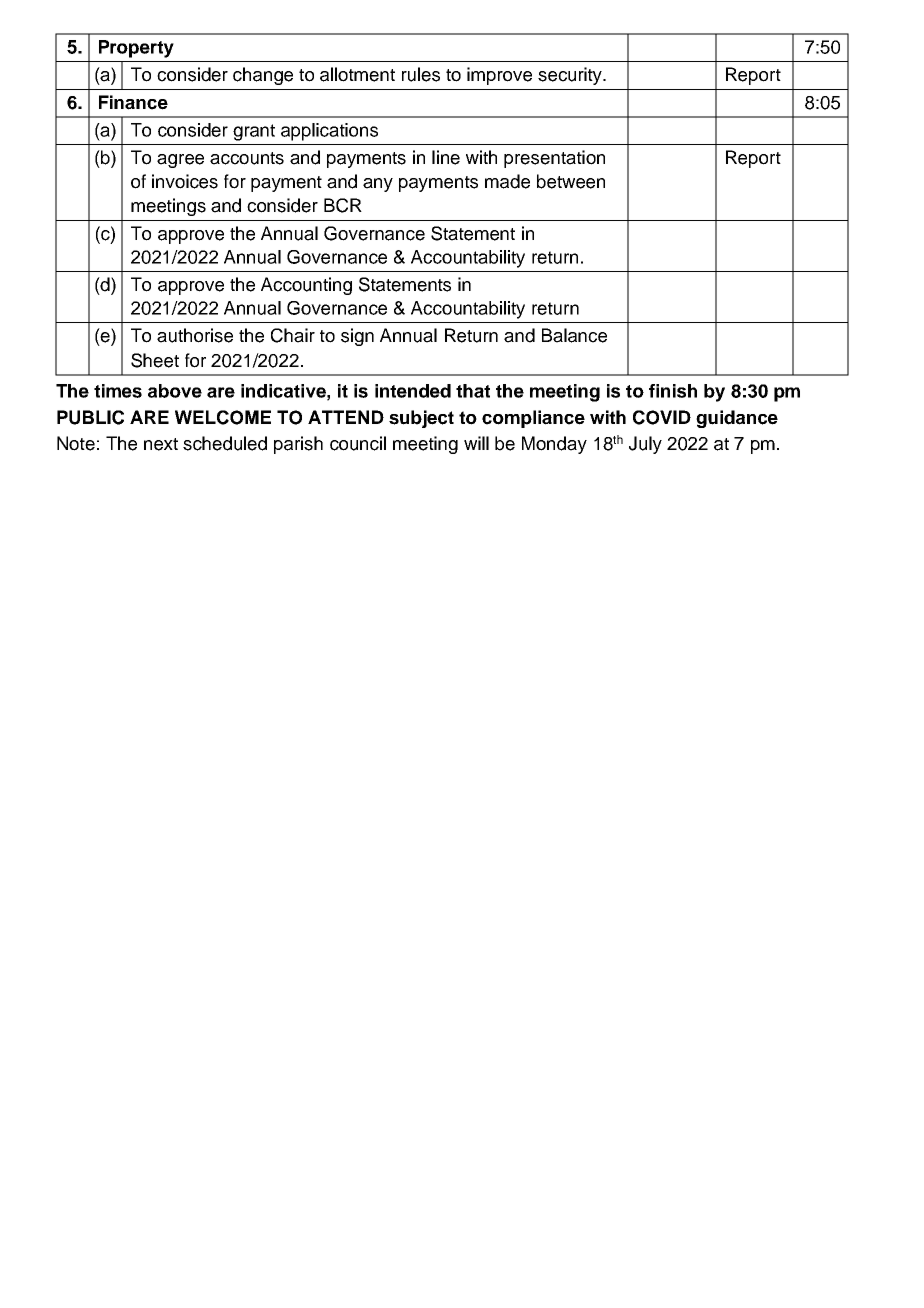 The width and height of the screenshot is (924, 1308). I want to click on rules, so click(421, 74).
